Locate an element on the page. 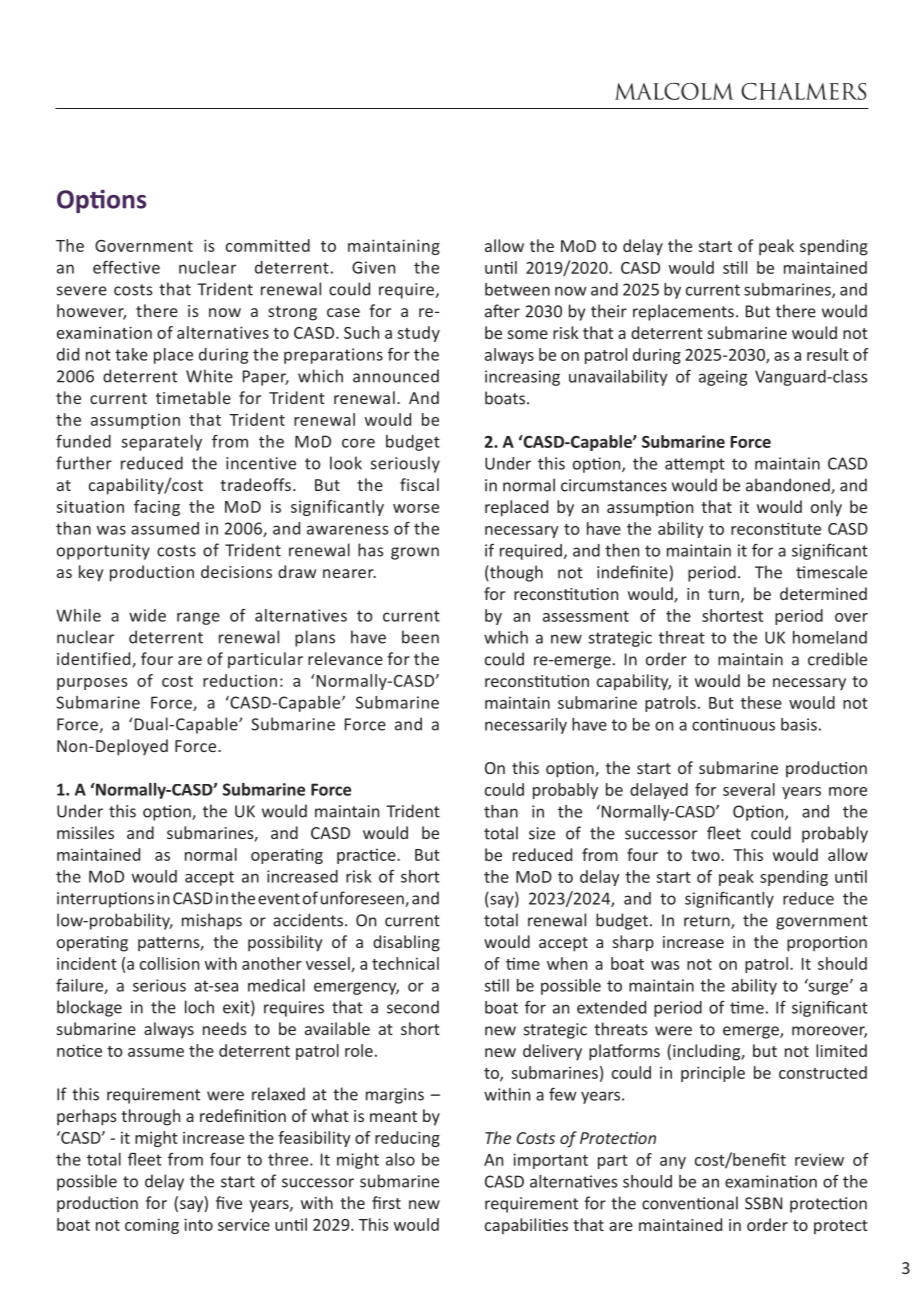 Image resolution: width=924 pixels, height=1308 pixels. reconstitute is located at coordinates (776, 528).
